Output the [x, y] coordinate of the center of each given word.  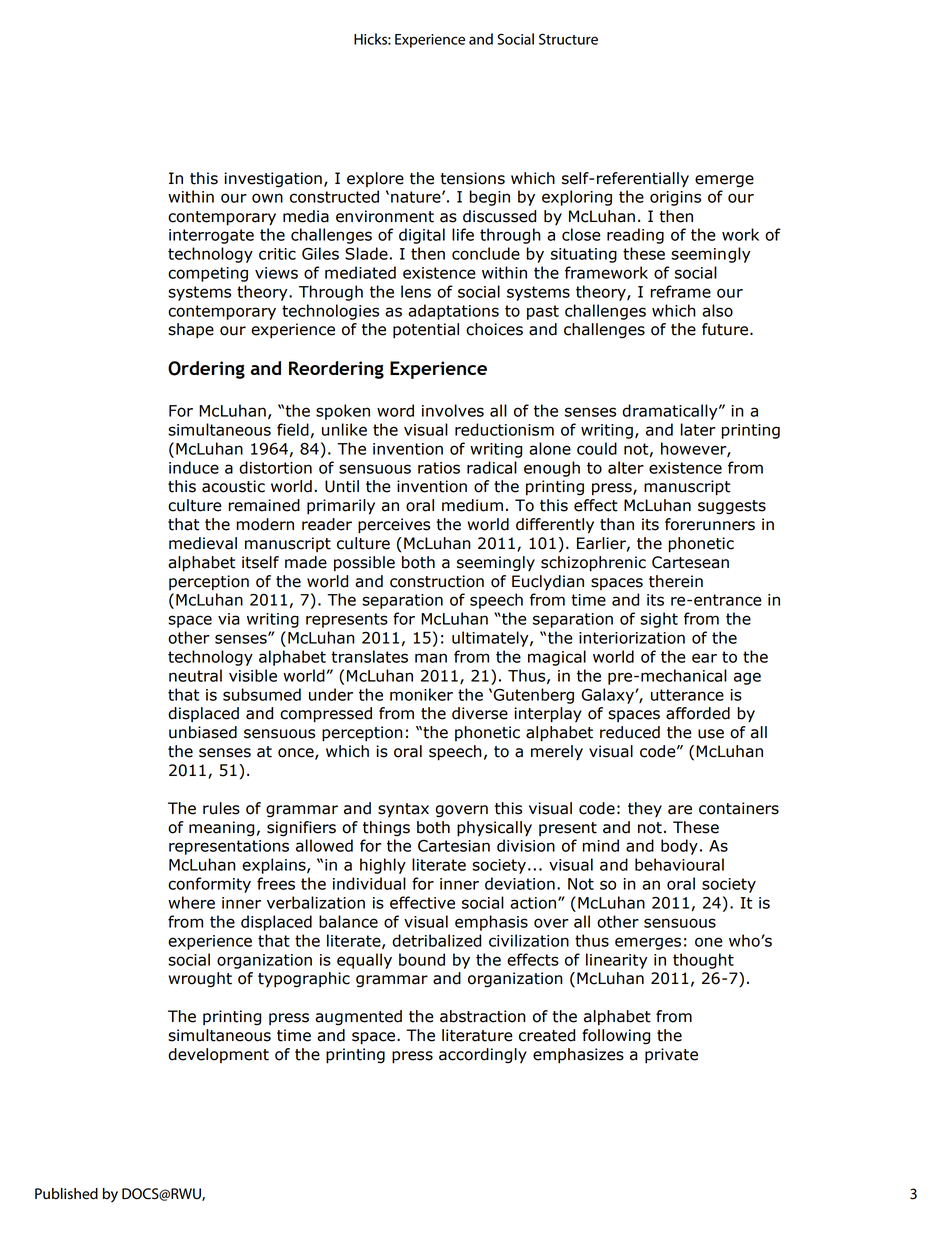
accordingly [483, 1056]
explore [375, 179]
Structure [568, 39]
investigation [273, 180]
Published [66, 1194]
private [671, 1056]
